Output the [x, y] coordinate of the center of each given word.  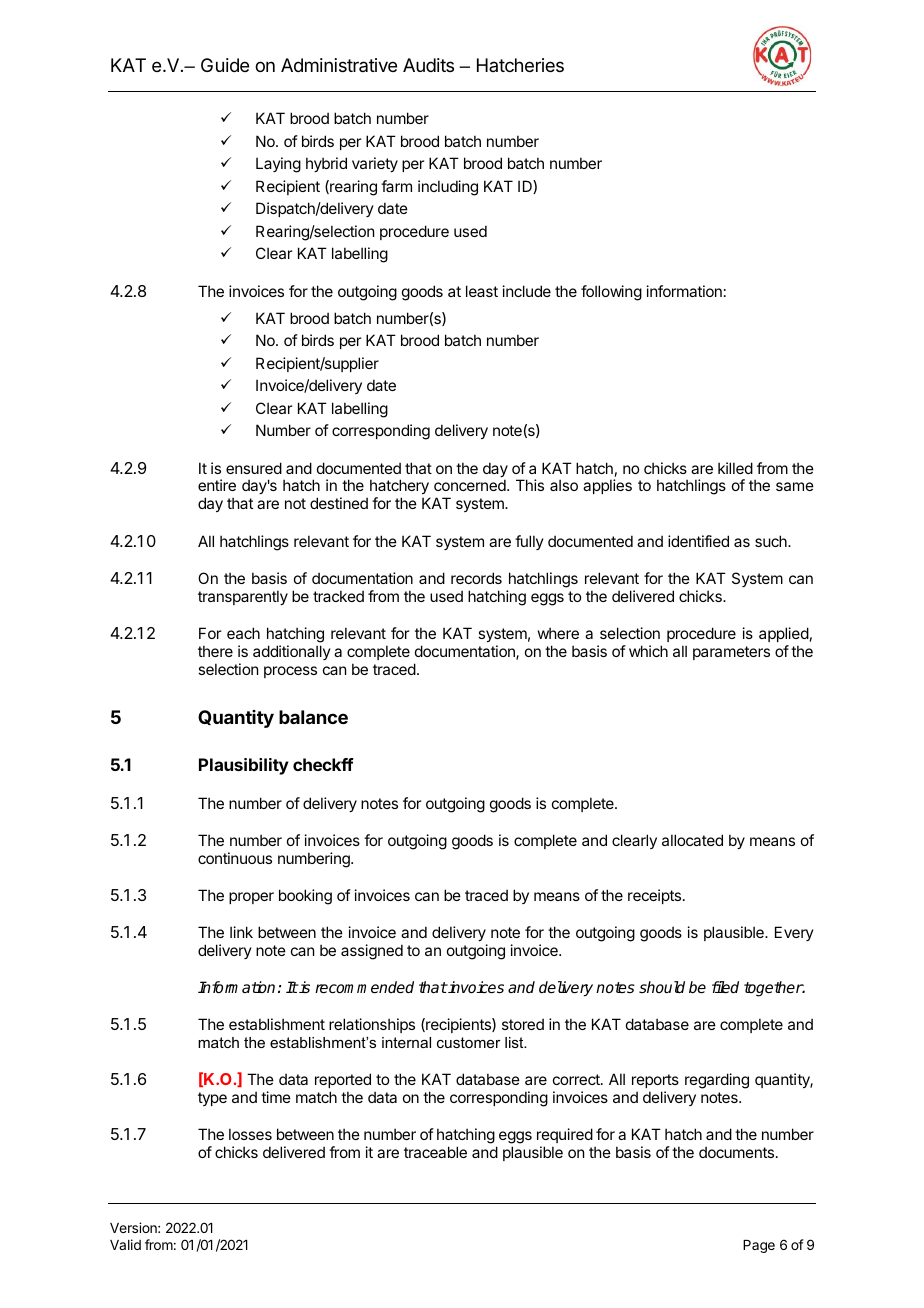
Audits [428, 65]
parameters [731, 653]
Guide [225, 65]
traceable [435, 1152]
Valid [125, 1244]
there [215, 651]
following [611, 293]
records [476, 578]
